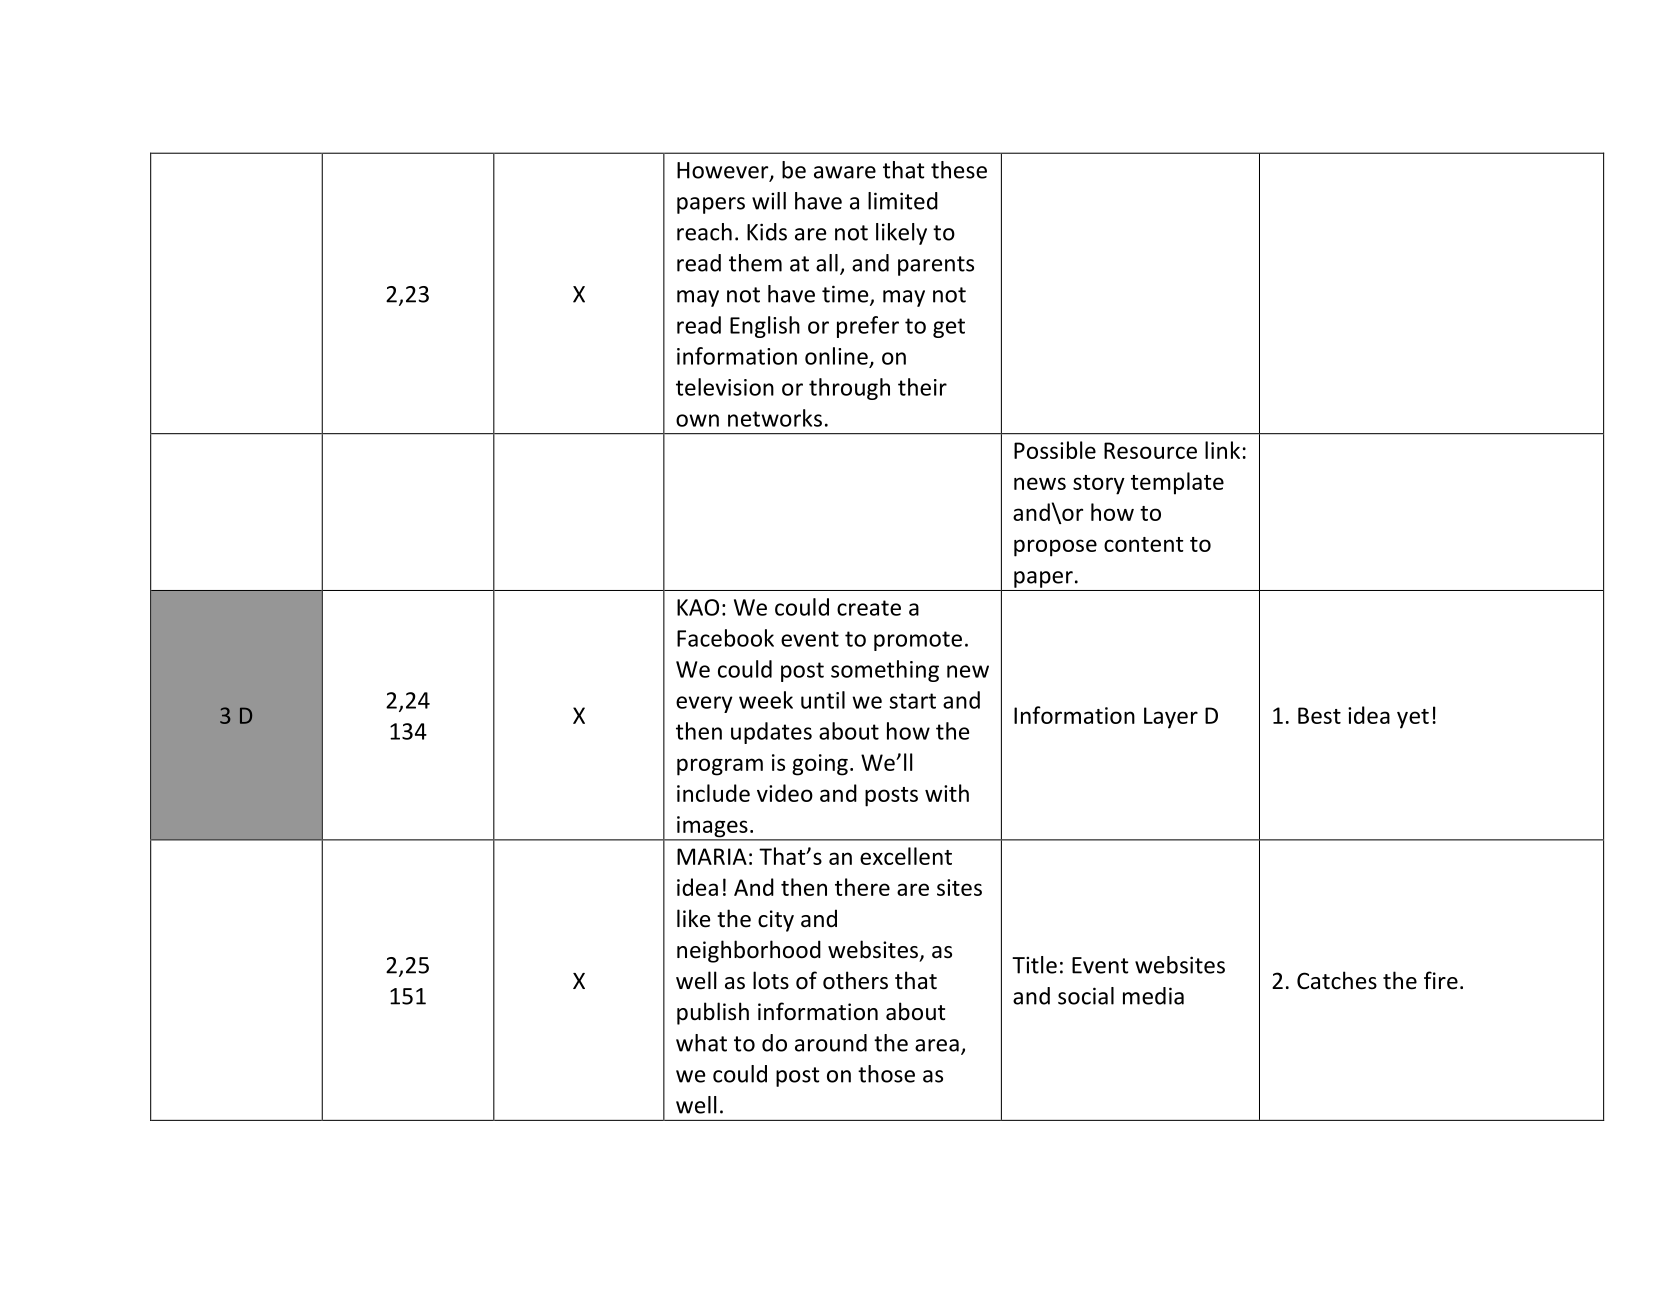 The width and height of the screenshot is (1680, 1298). Describe the element at coordinates (1222, 450) in the screenshot. I see `link` at that location.
